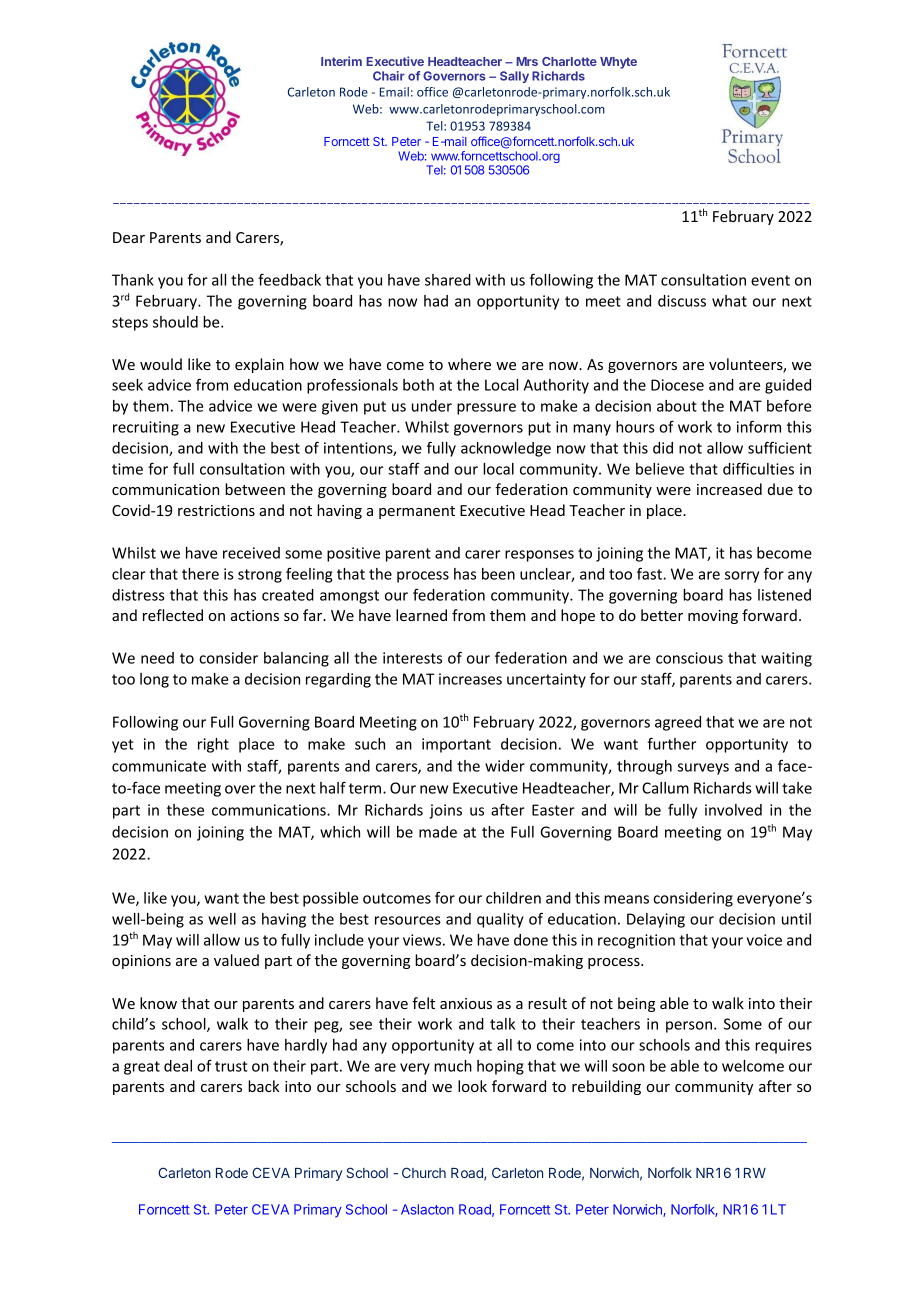 This document has width=924, height=1308. What do you see at coordinates (341, 61) in the document?
I see `Interim` at bounding box center [341, 61].
